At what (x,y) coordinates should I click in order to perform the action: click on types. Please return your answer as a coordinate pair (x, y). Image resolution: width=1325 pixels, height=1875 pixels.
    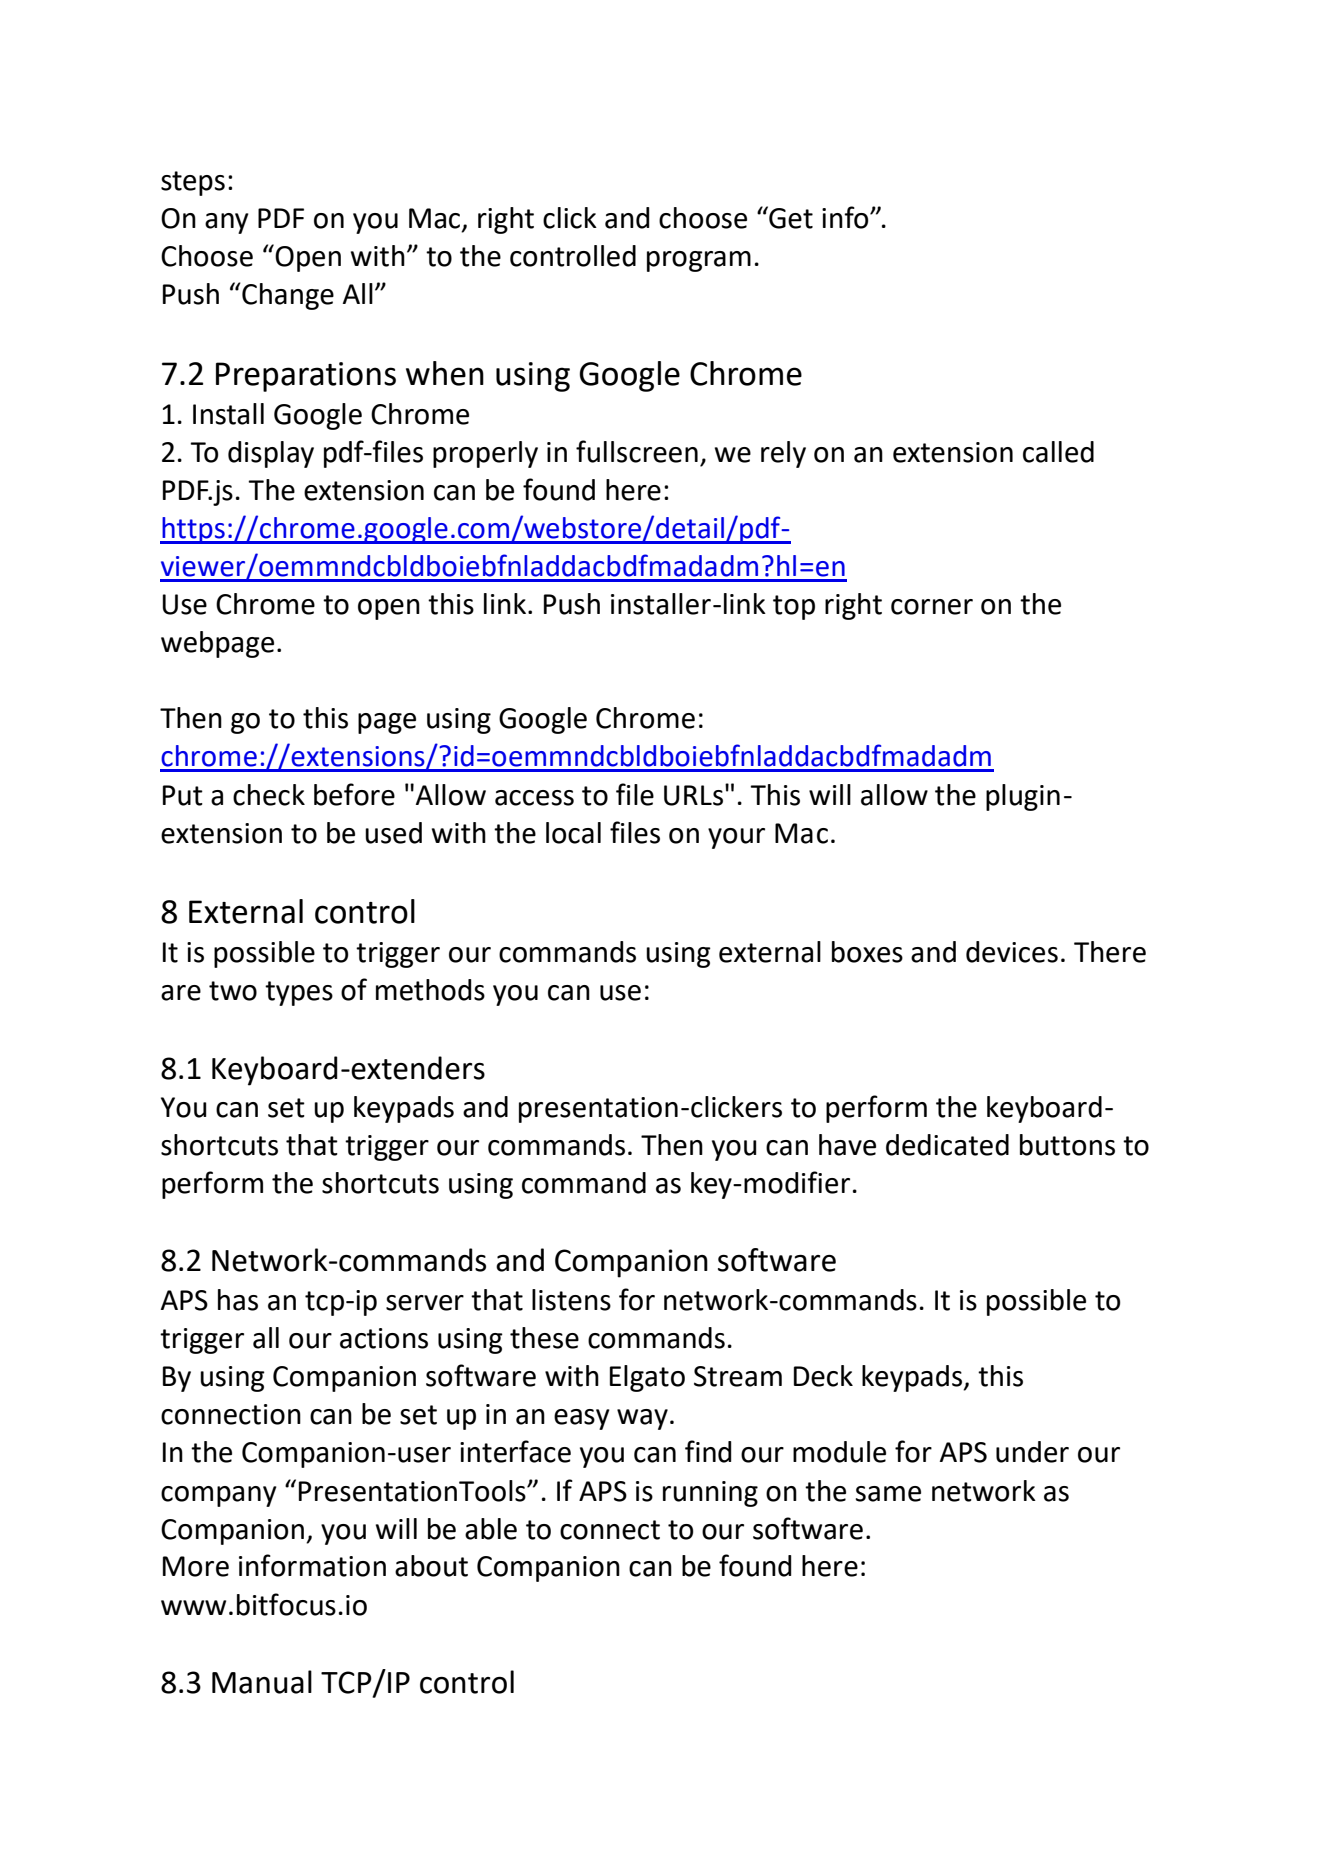
    Looking at the image, I should click on (299, 993).
